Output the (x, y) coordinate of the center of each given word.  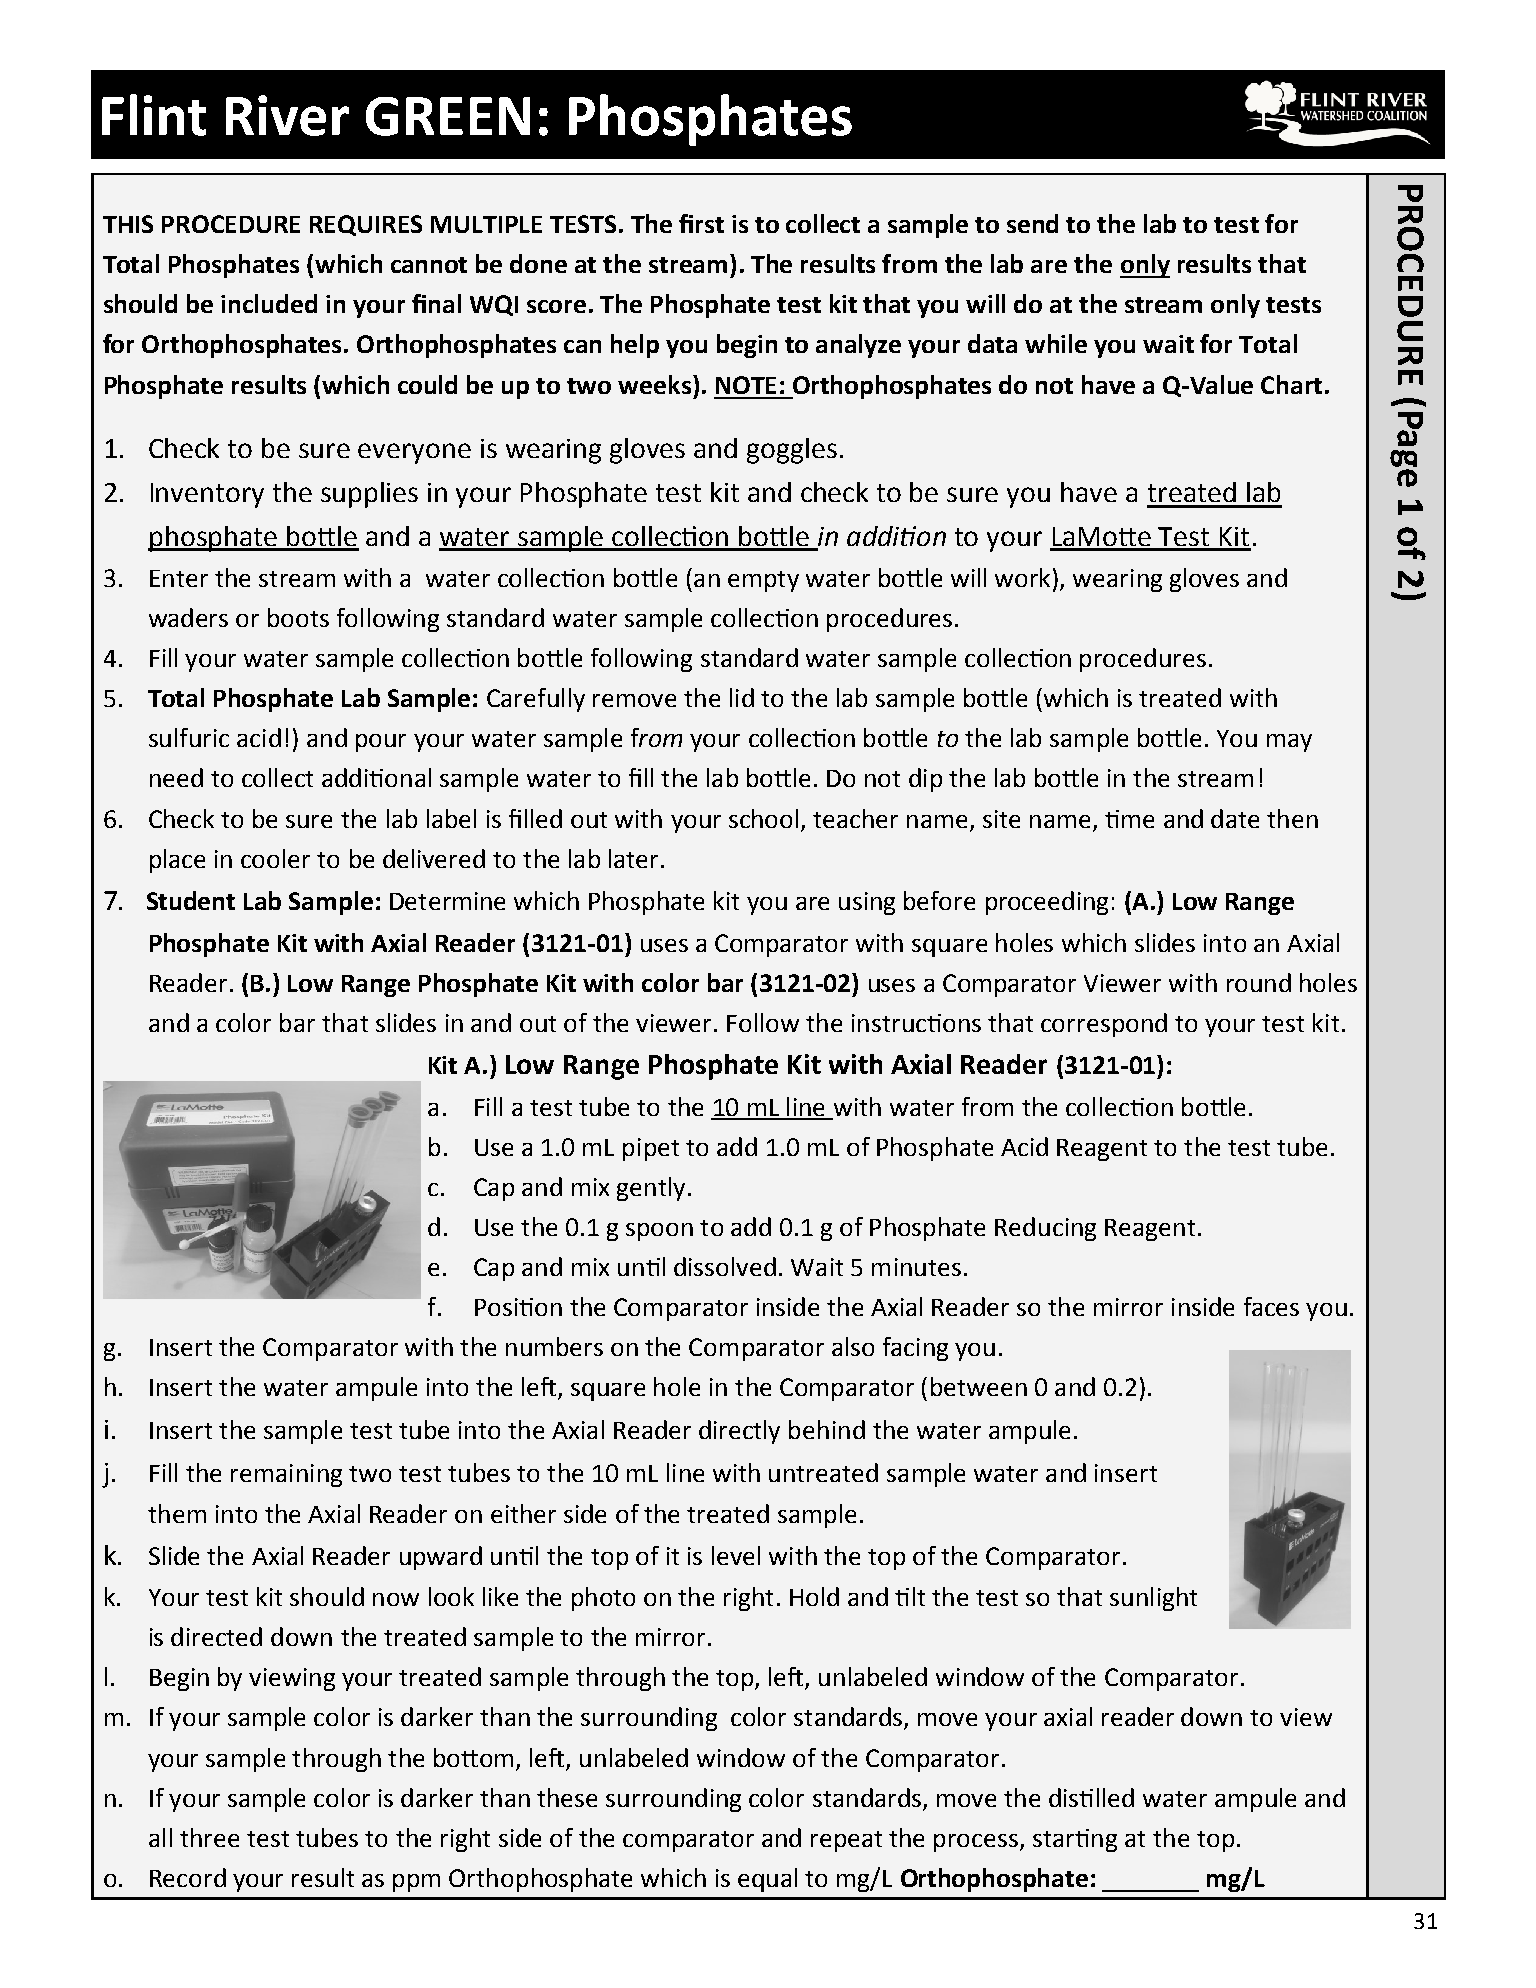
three (209, 1837)
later (635, 858)
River (287, 115)
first (701, 223)
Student (191, 900)
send (1032, 223)
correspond (1104, 1025)
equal (767, 1880)
